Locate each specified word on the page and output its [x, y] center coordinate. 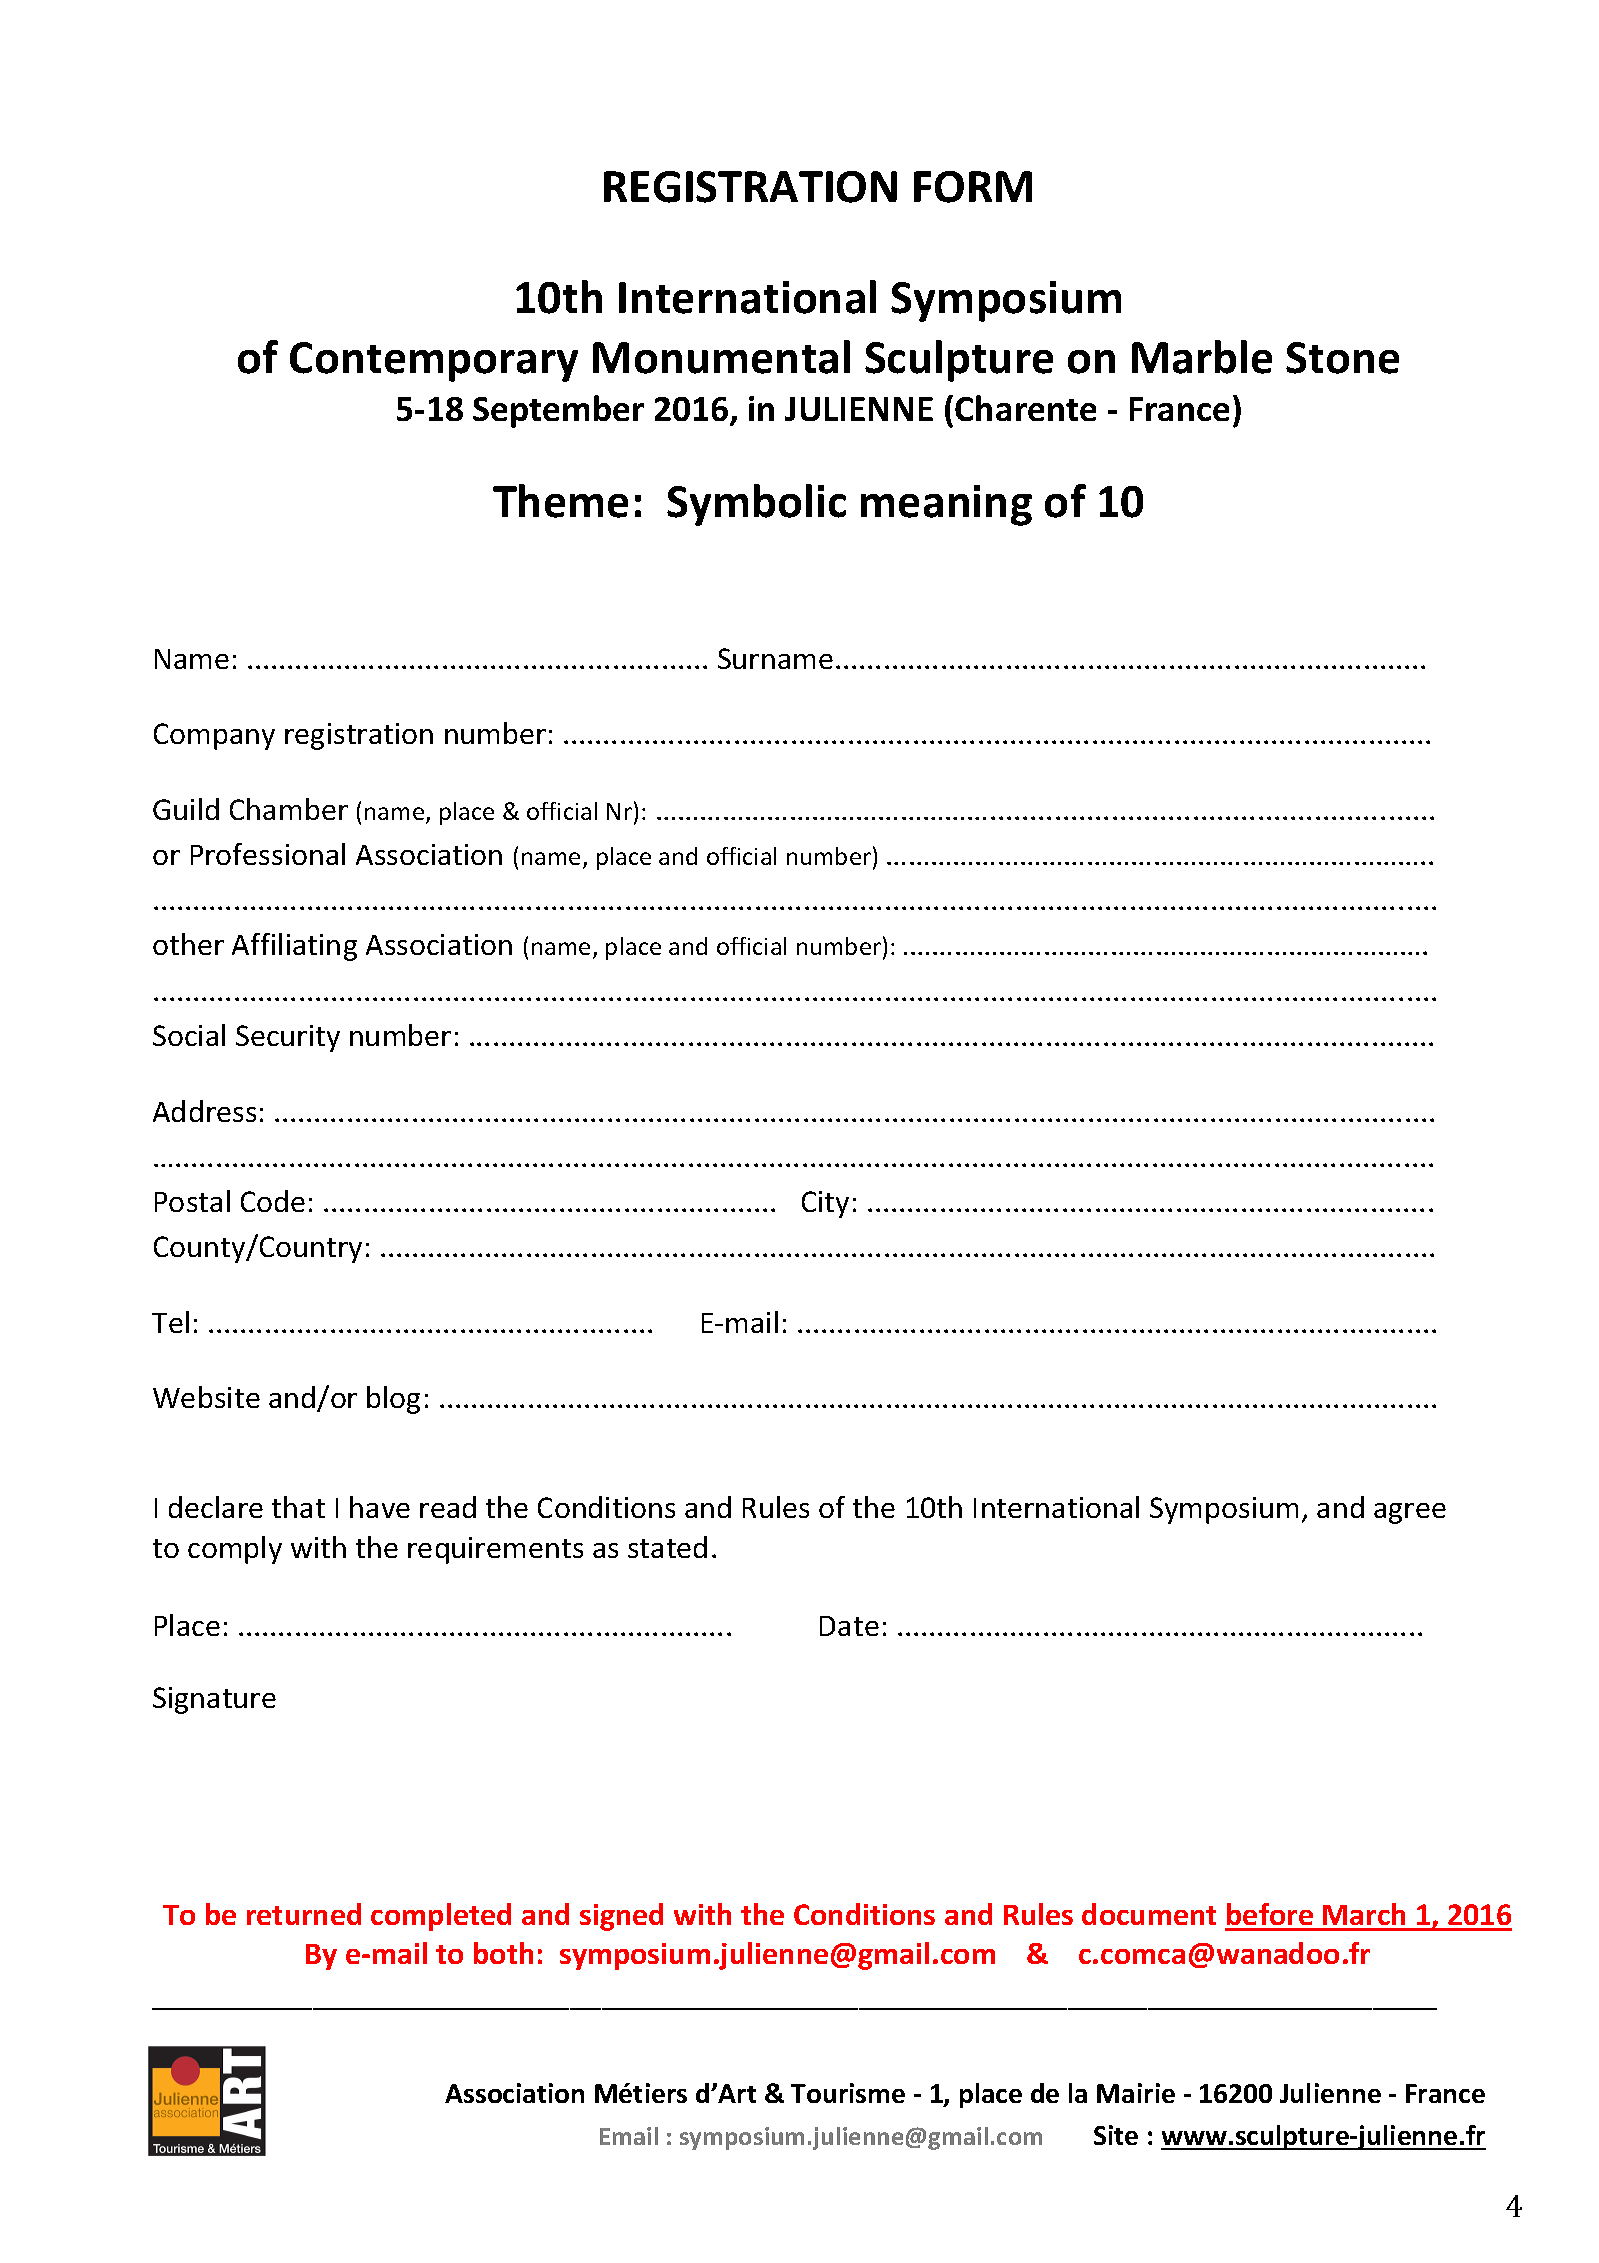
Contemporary [434, 362]
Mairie [1136, 2093]
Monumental [721, 357]
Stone [1342, 358]
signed [621, 1917]
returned [304, 1914]
